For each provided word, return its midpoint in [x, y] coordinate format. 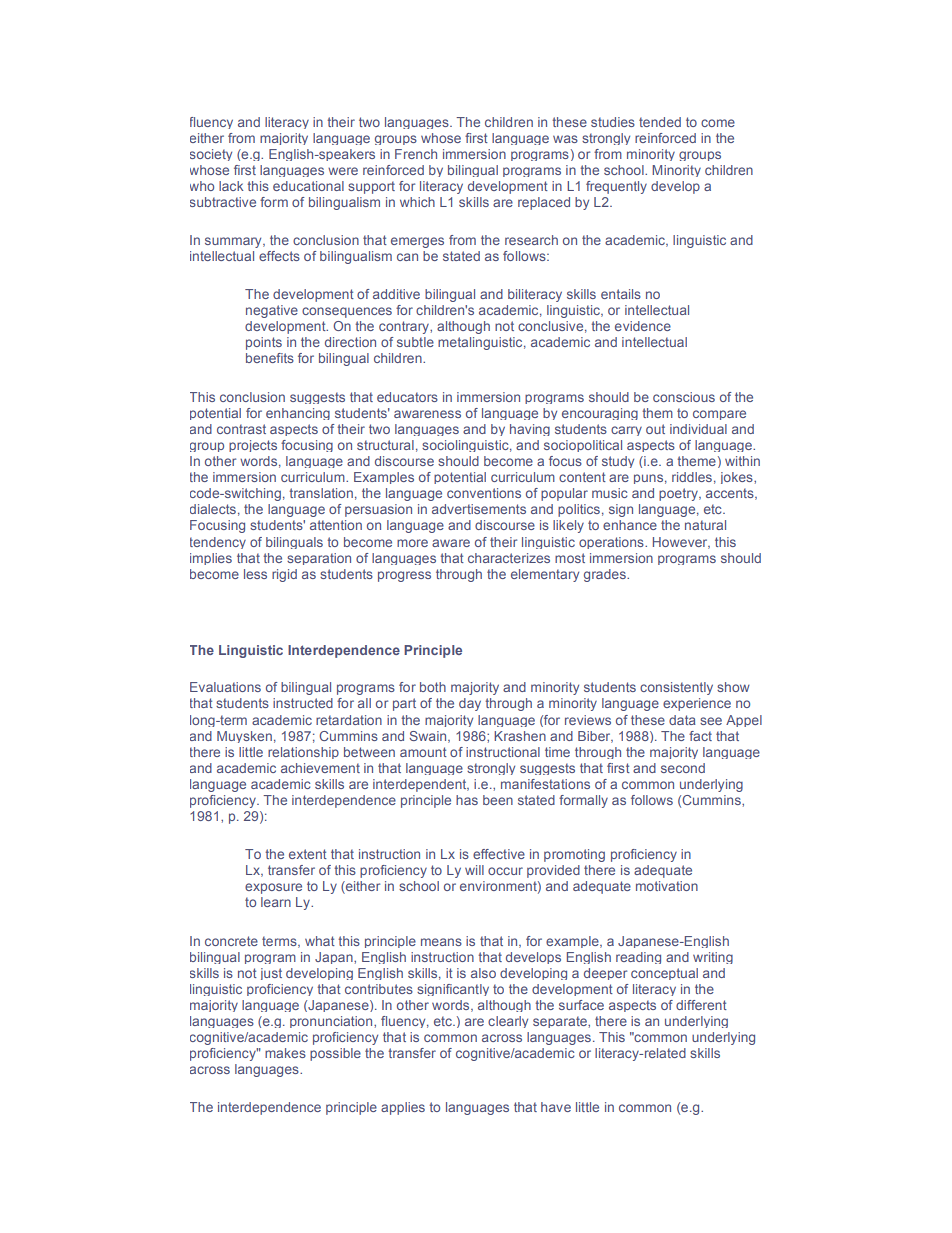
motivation [667, 886]
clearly [508, 1022]
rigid [284, 575]
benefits [270, 358]
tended [660, 122]
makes [285, 1053]
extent [308, 854]
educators [407, 397]
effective [499, 854]
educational [308, 186]
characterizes [509, 558]
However [681, 543]
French [416, 154]
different [701, 1005]
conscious [684, 397]
